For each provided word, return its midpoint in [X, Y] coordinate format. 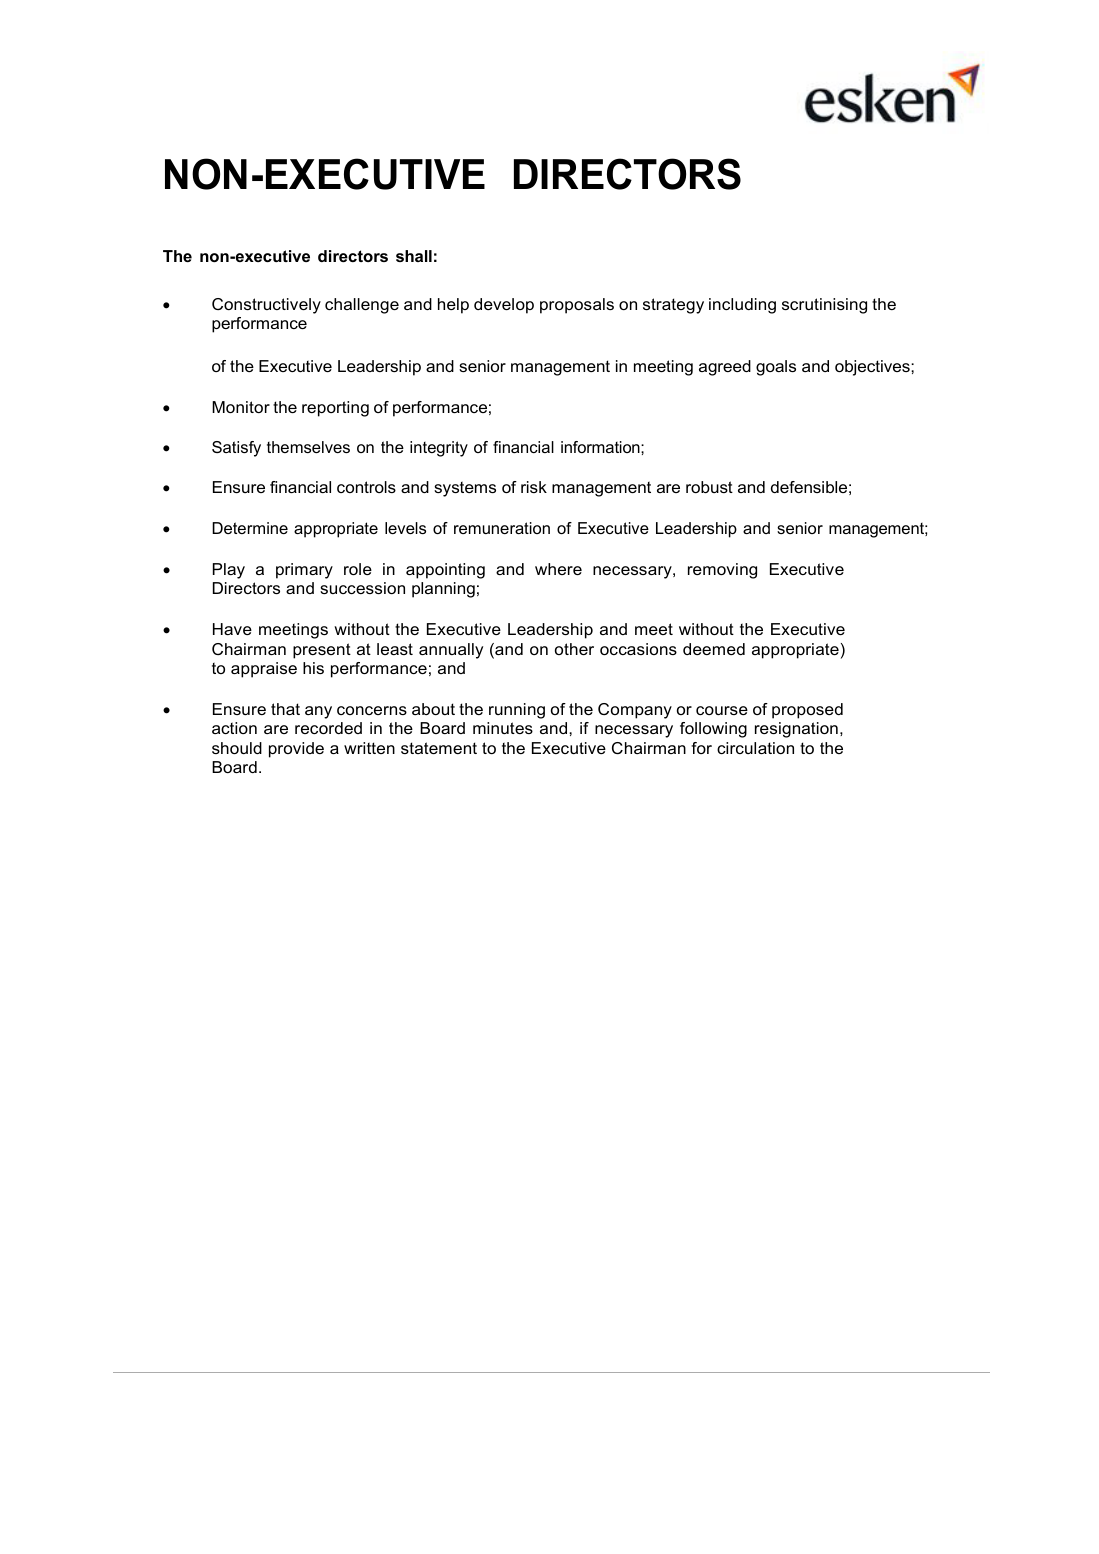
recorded [328, 728]
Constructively [266, 306]
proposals [577, 306]
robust [709, 487]
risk [534, 487]
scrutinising [824, 306]
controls [366, 487]
